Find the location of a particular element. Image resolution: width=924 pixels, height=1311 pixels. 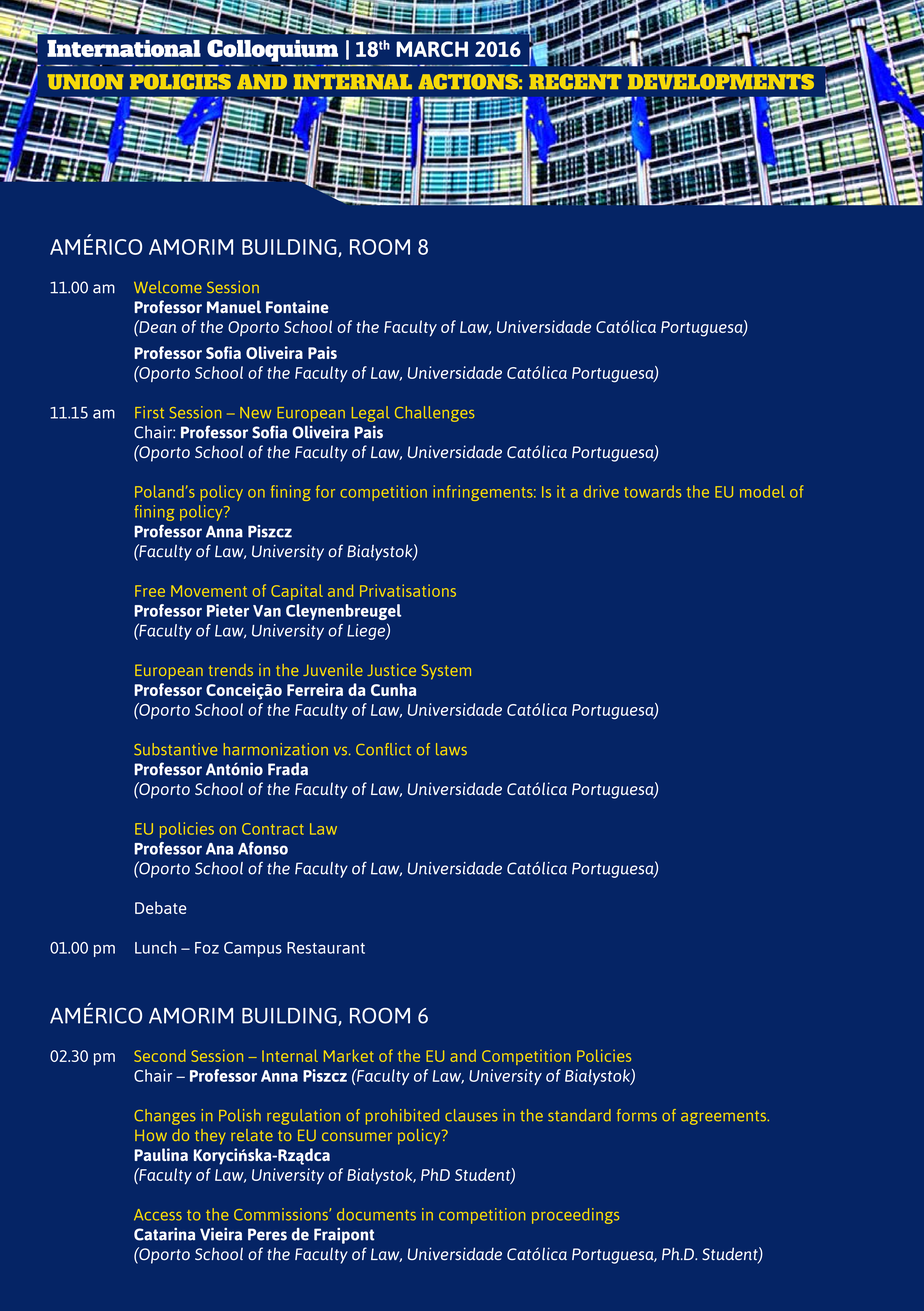

International is located at coordinates (124, 48).
